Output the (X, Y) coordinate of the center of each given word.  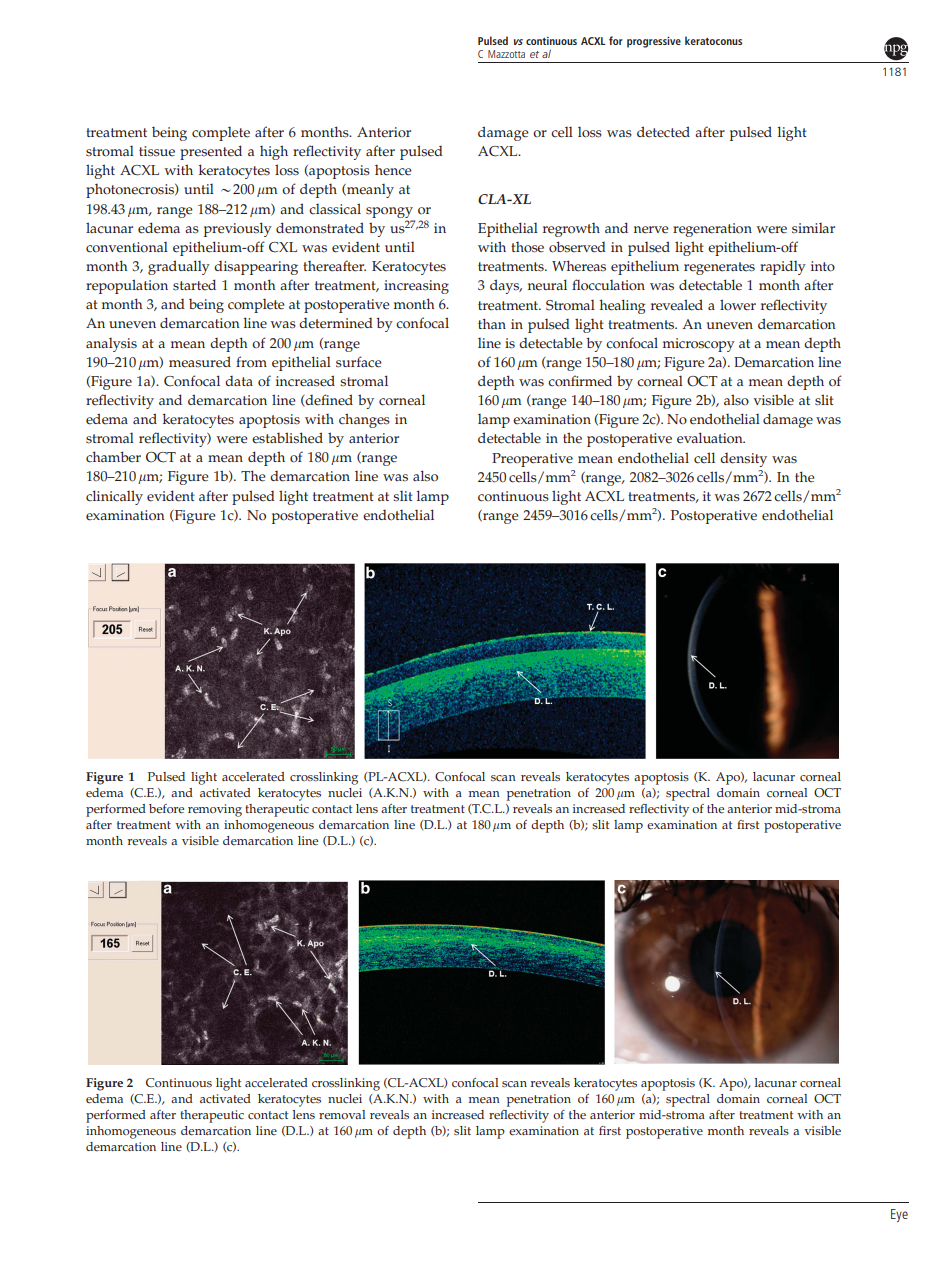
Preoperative (532, 460)
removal (342, 1115)
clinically (114, 497)
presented (211, 152)
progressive (654, 42)
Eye (899, 1215)
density (743, 460)
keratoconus (713, 40)
